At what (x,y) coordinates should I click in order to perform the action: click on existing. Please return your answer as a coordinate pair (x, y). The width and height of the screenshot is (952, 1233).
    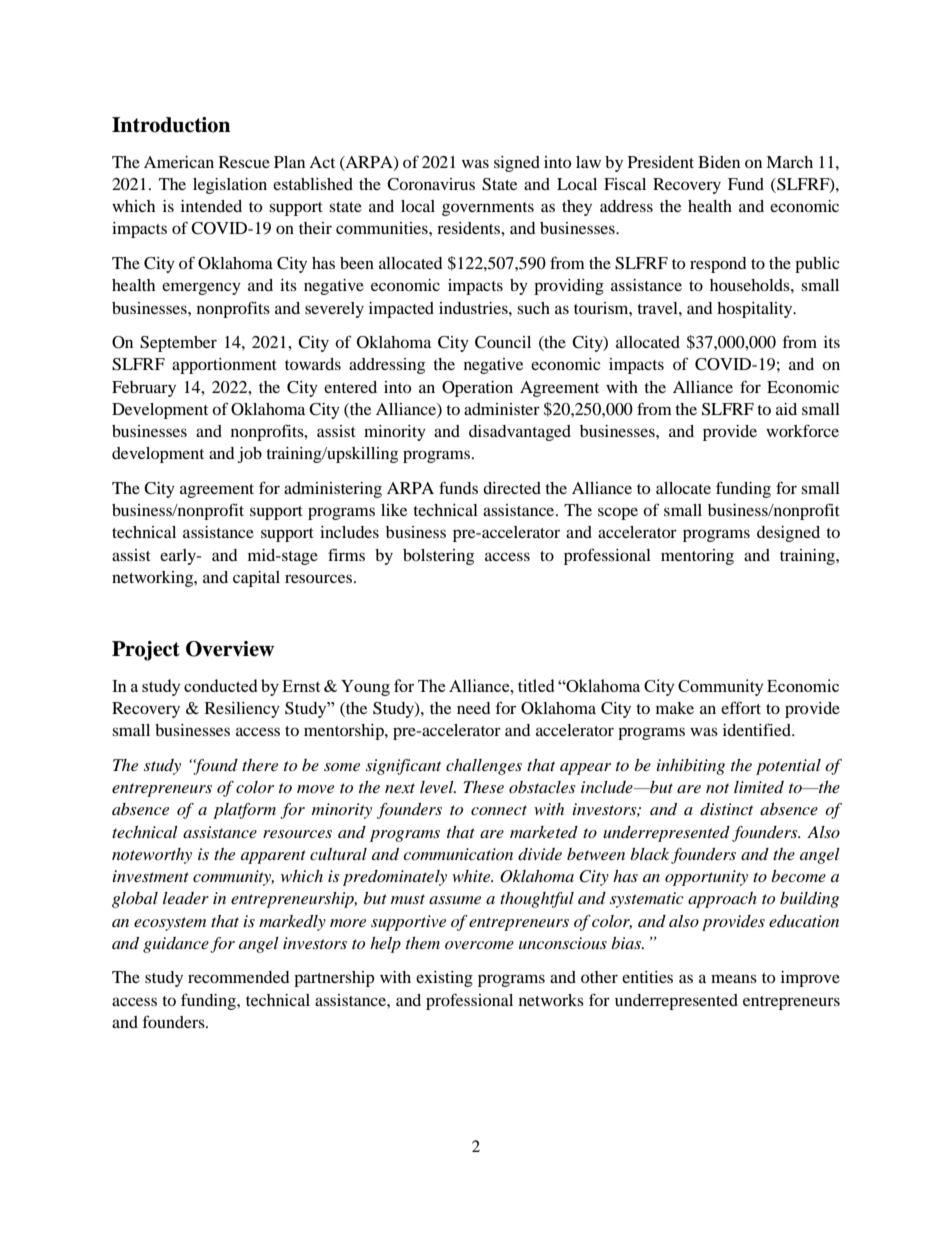
    Looking at the image, I should click on (444, 979).
